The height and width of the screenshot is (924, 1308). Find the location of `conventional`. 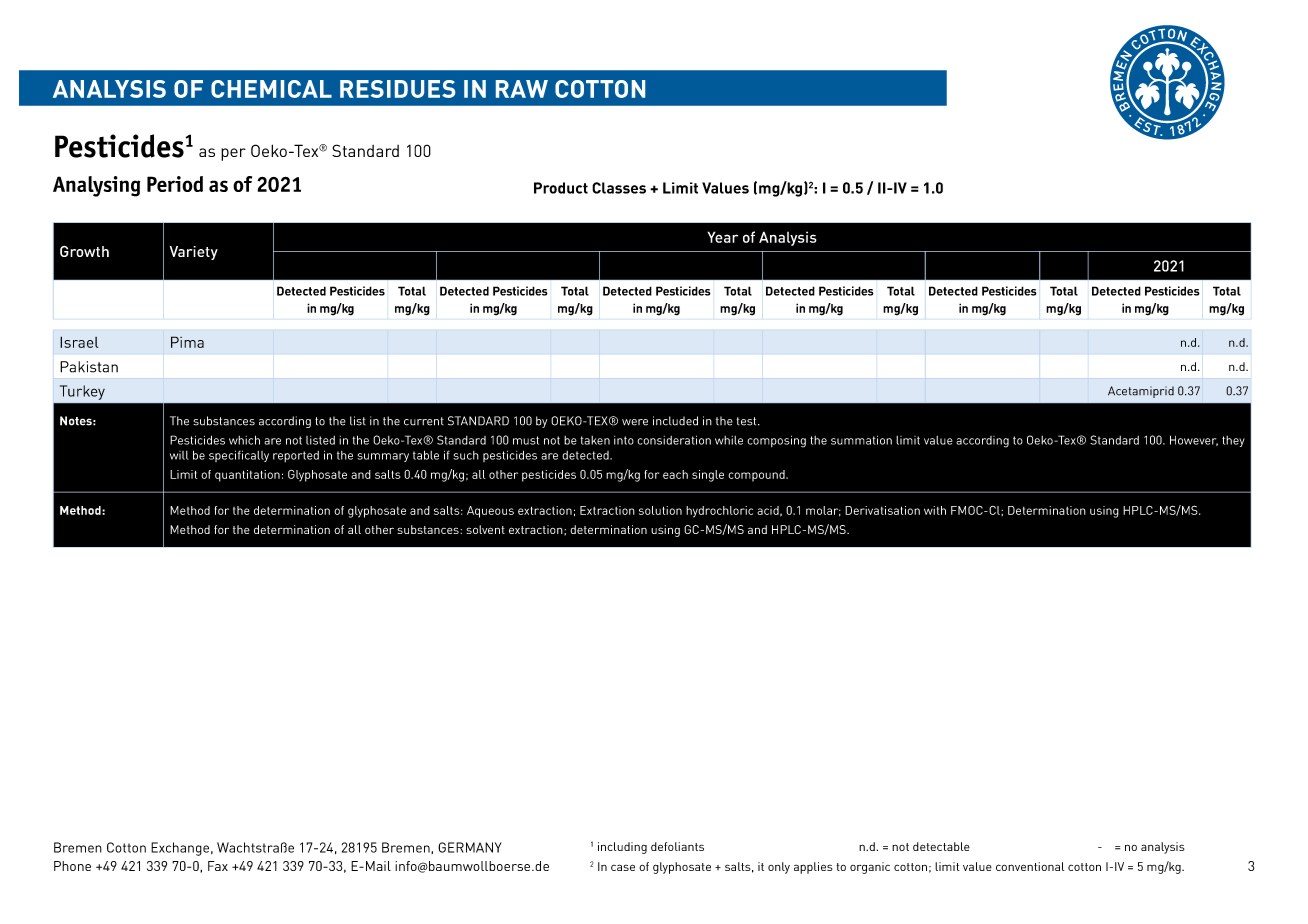

conventional is located at coordinates (1030, 866).
